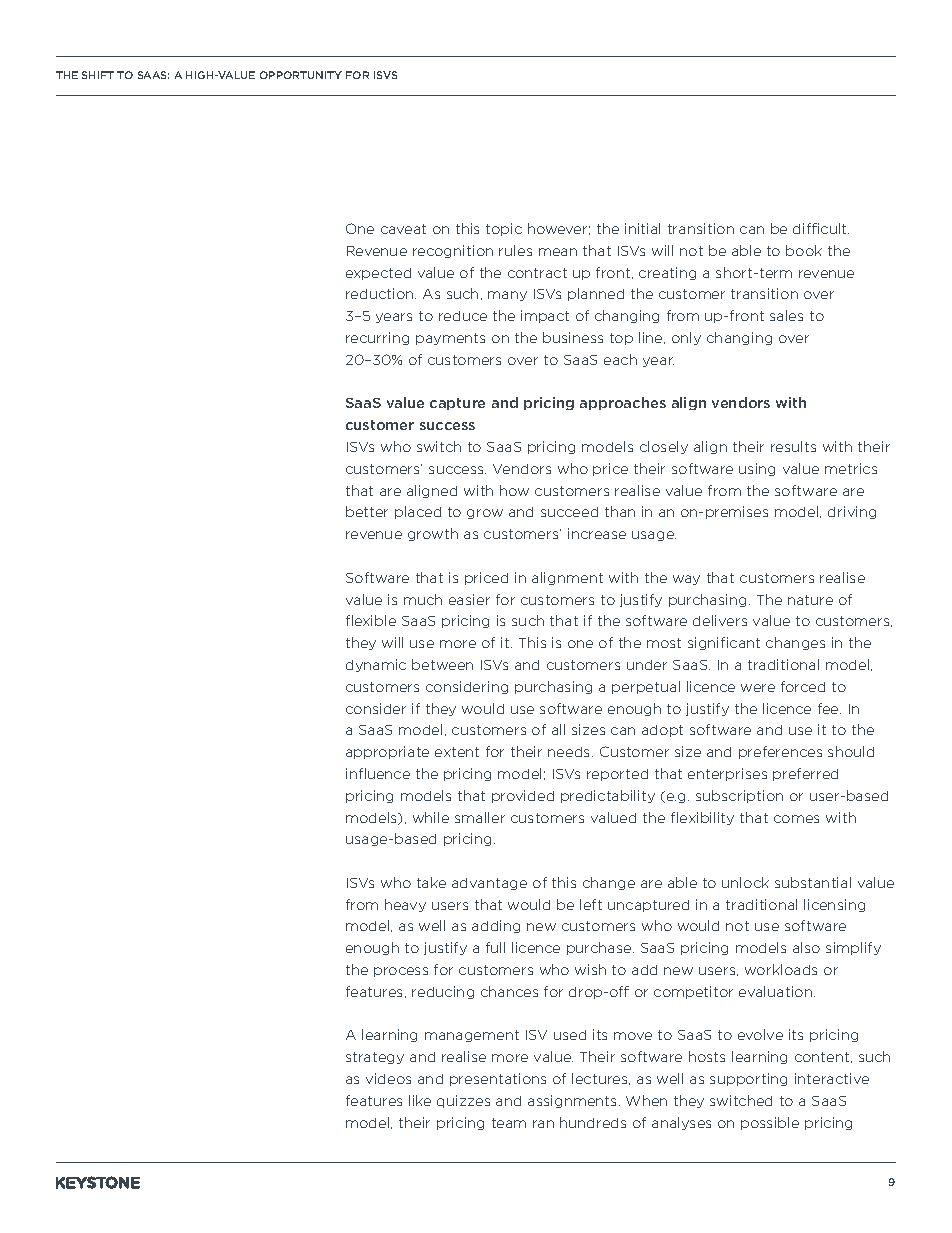 The image size is (952, 1233). What do you see at coordinates (381, 293) in the page?
I see `reduction` at bounding box center [381, 293].
